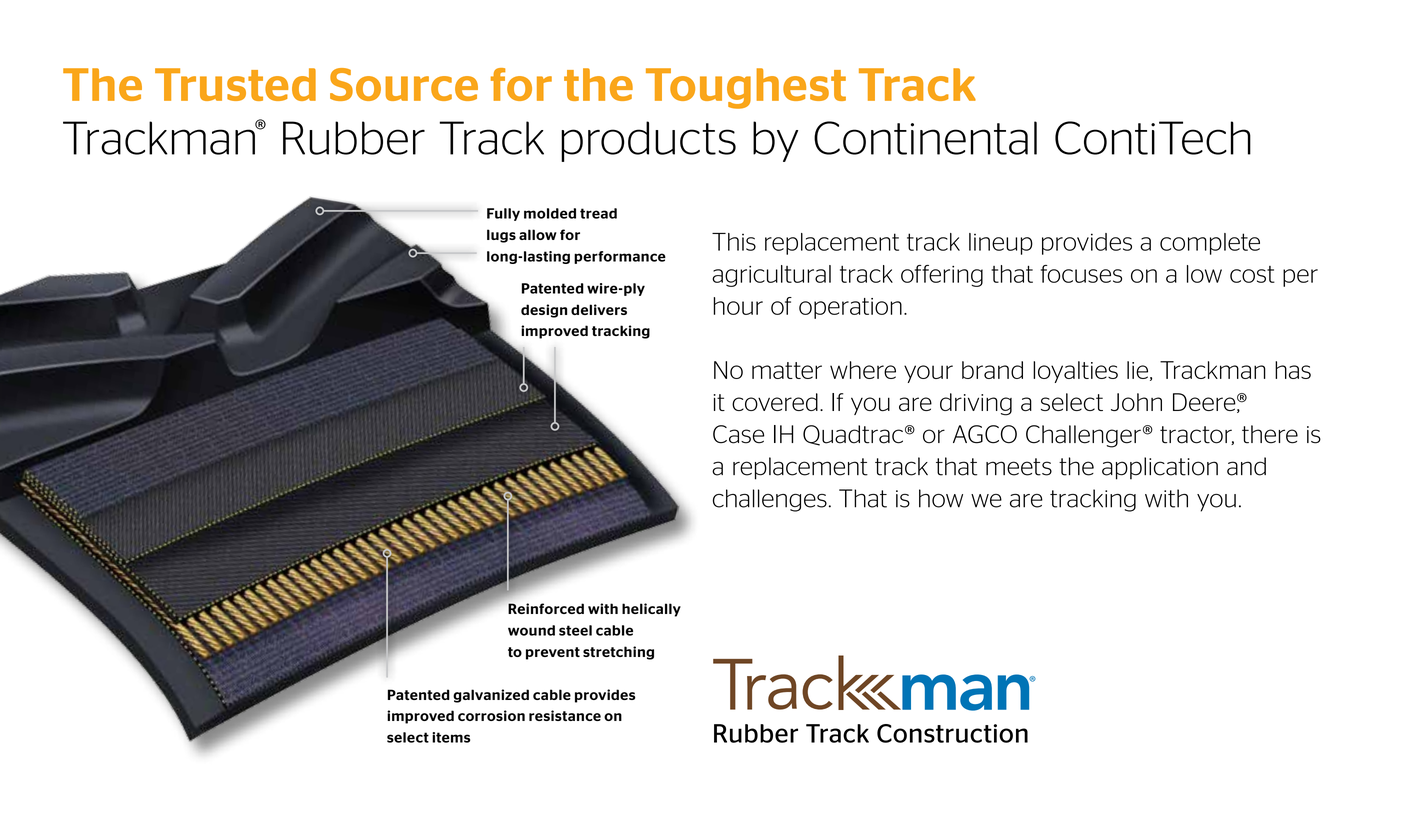 The height and width of the screenshot is (840, 1402). What do you see at coordinates (404, 84) in the screenshot?
I see `Source` at bounding box center [404, 84].
